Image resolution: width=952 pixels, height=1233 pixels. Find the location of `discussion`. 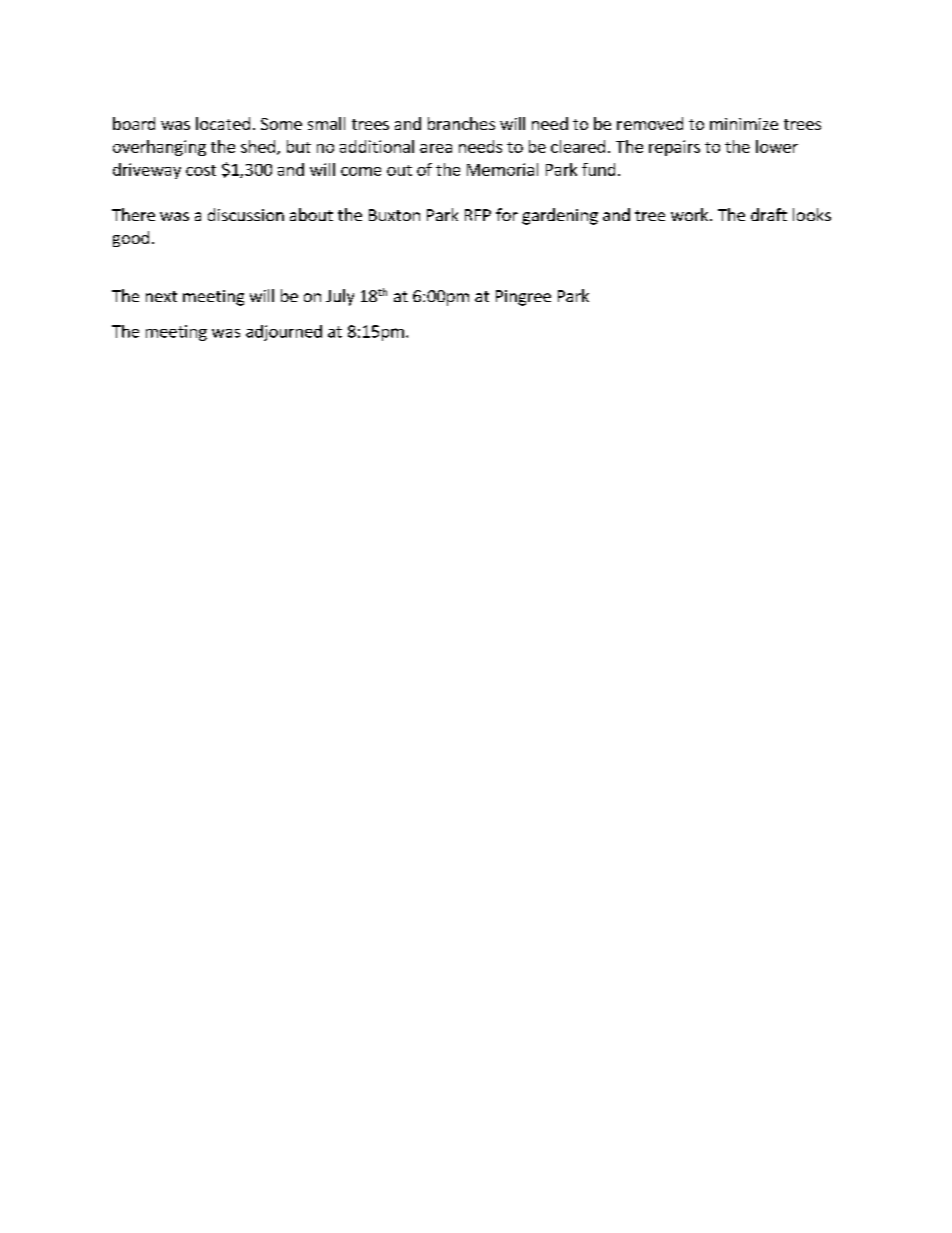

discussion is located at coordinates (246, 214).
